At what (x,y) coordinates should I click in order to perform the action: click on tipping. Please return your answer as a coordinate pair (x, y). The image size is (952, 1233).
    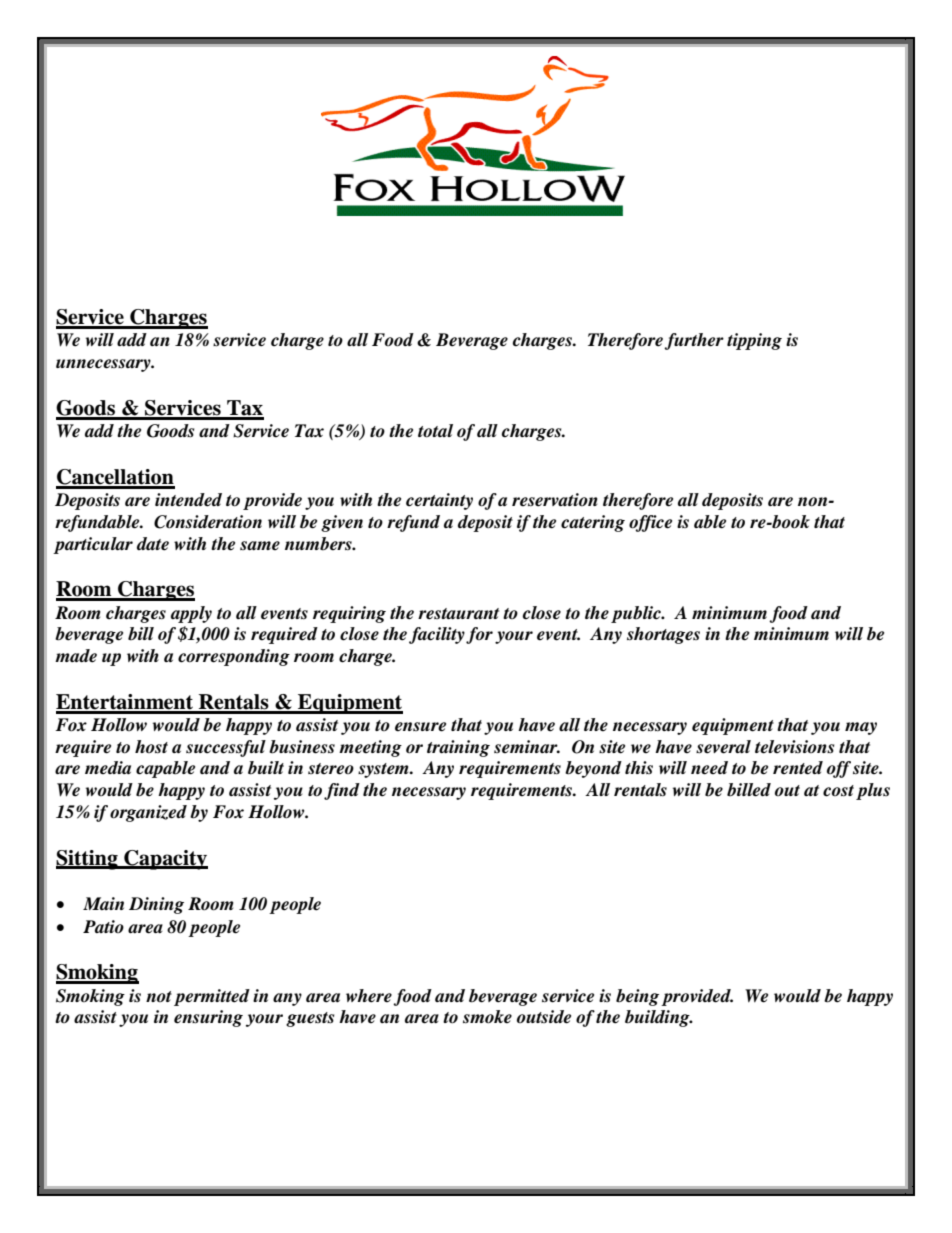
    Looking at the image, I should click on (754, 341).
